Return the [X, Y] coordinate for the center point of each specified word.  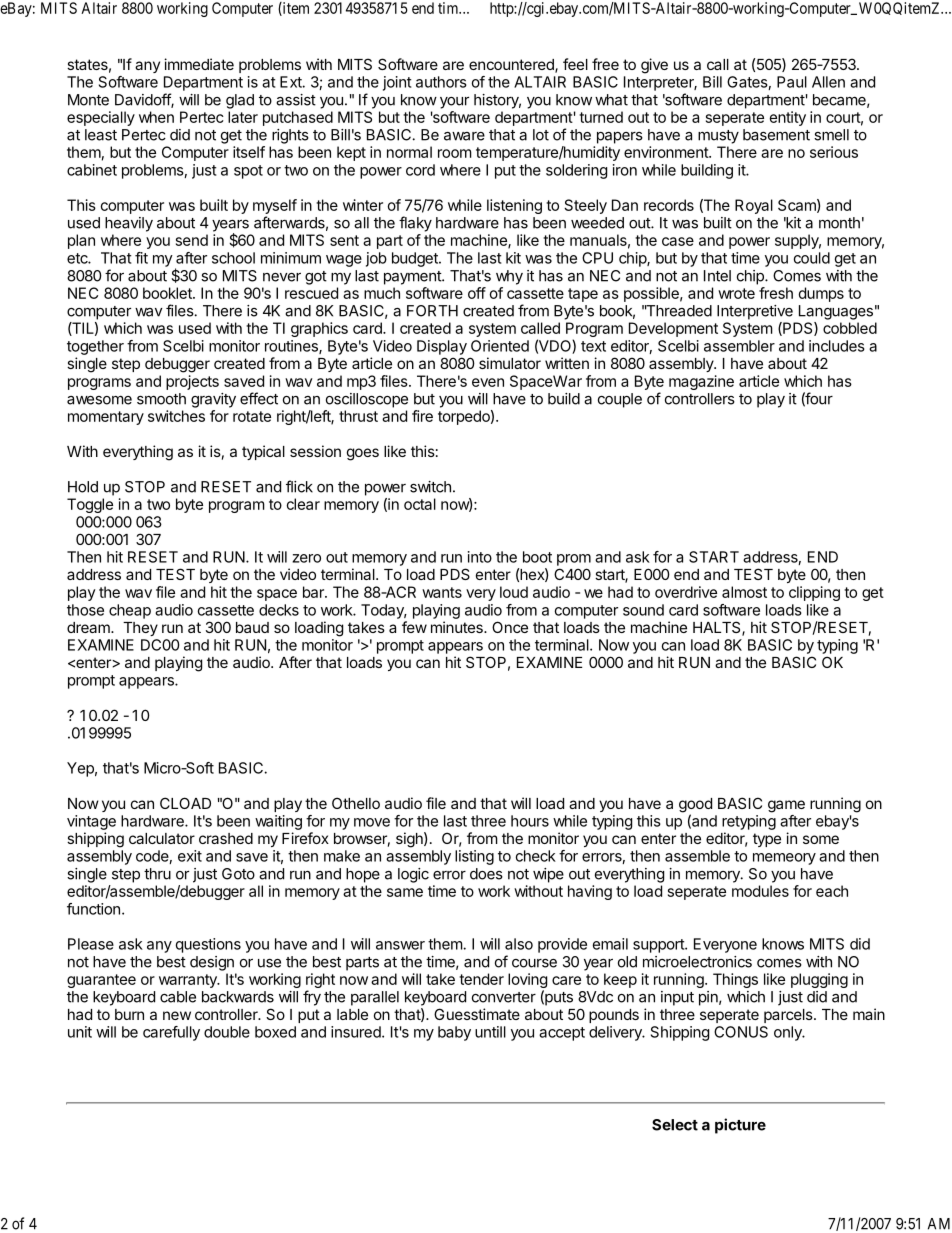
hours [530, 821]
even [488, 382]
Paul [792, 82]
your [454, 102]
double [227, 1032]
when [156, 117]
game [786, 806]
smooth [161, 399]
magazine [701, 382]
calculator [162, 838]
